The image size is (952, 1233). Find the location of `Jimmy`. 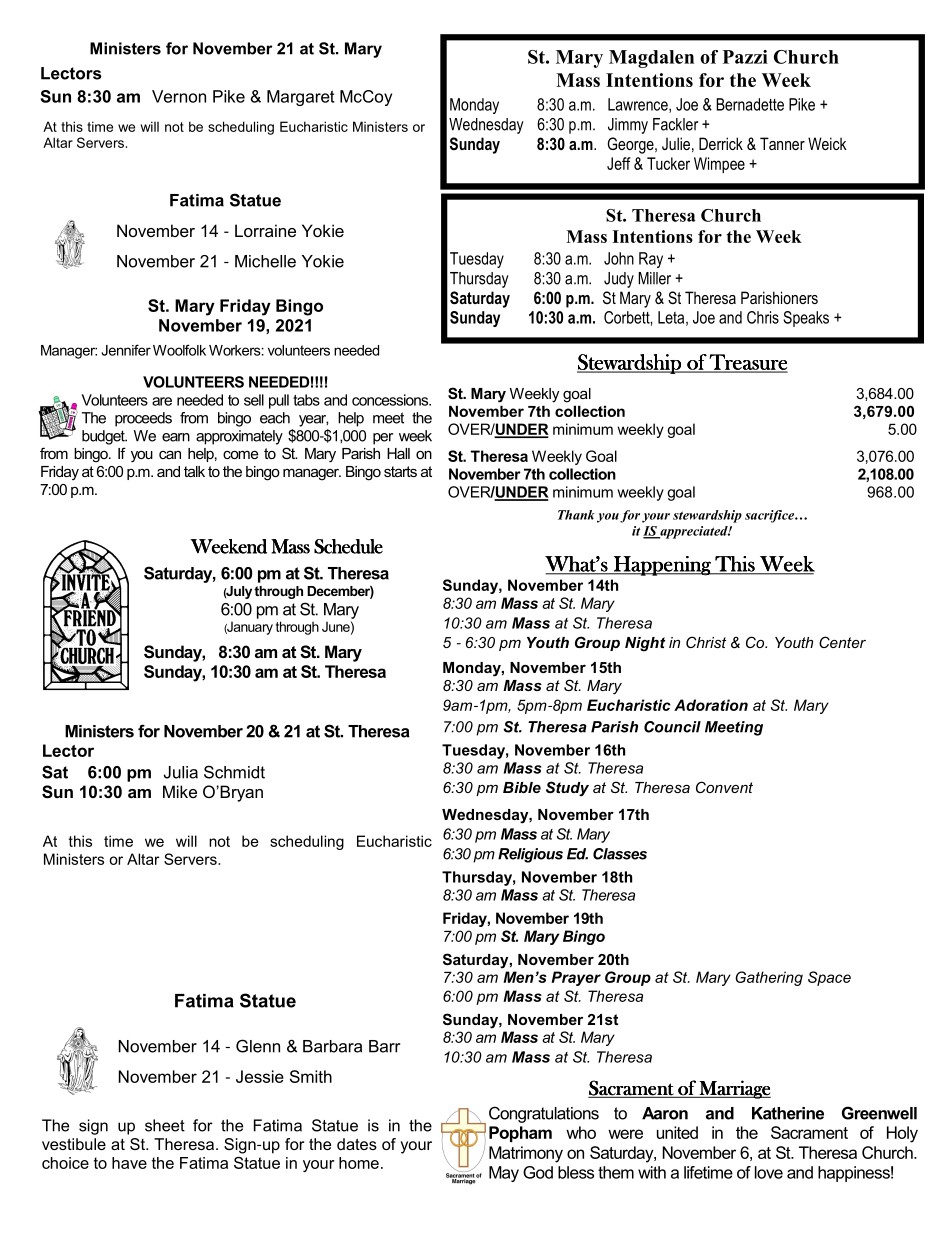

Jimmy is located at coordinates (628, 126).
